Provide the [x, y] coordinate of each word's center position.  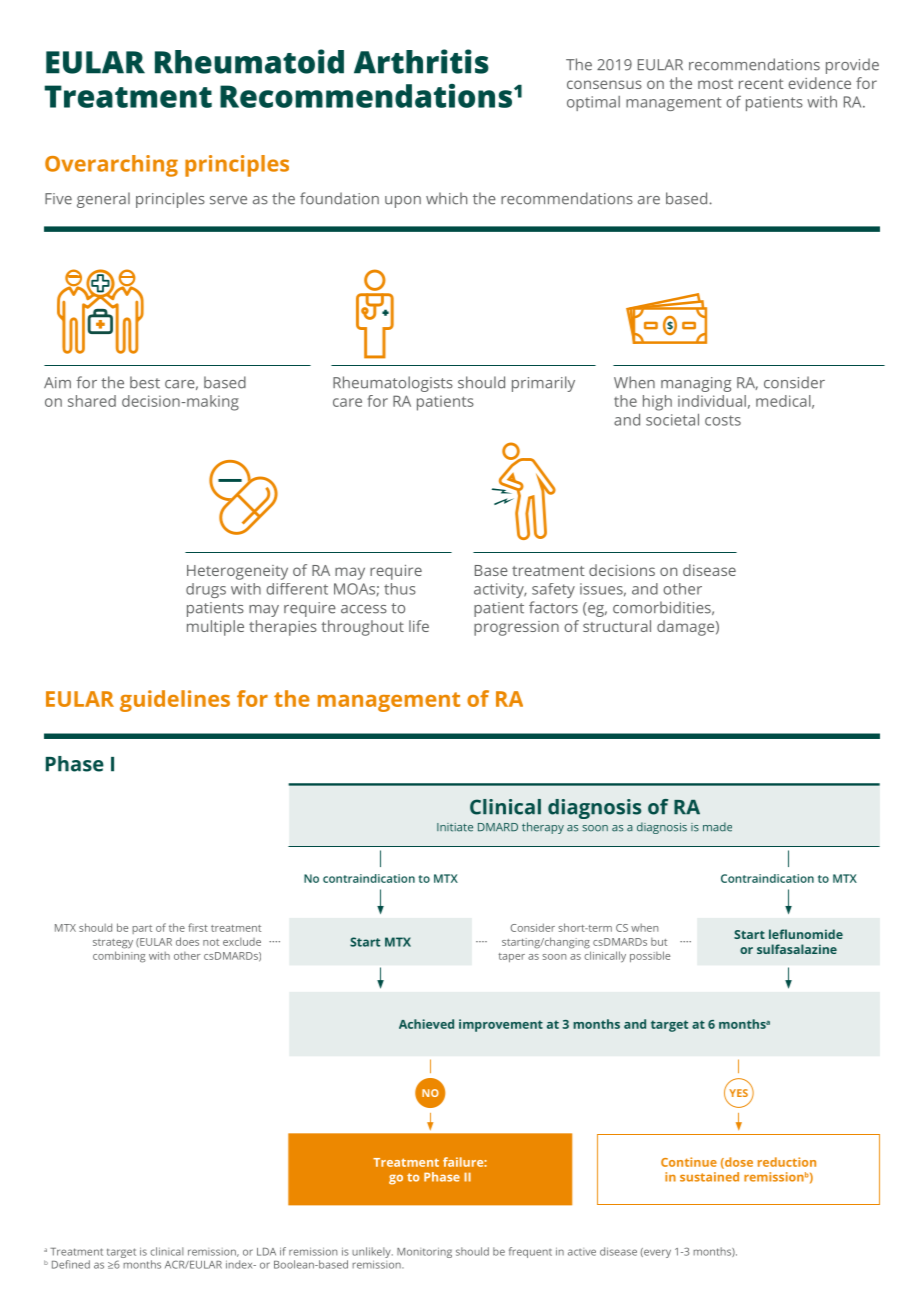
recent [761, 84]
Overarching [111, 166]
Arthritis [421, 61]
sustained [709, 1177]
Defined [71, 1264]
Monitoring [424, 1252]
